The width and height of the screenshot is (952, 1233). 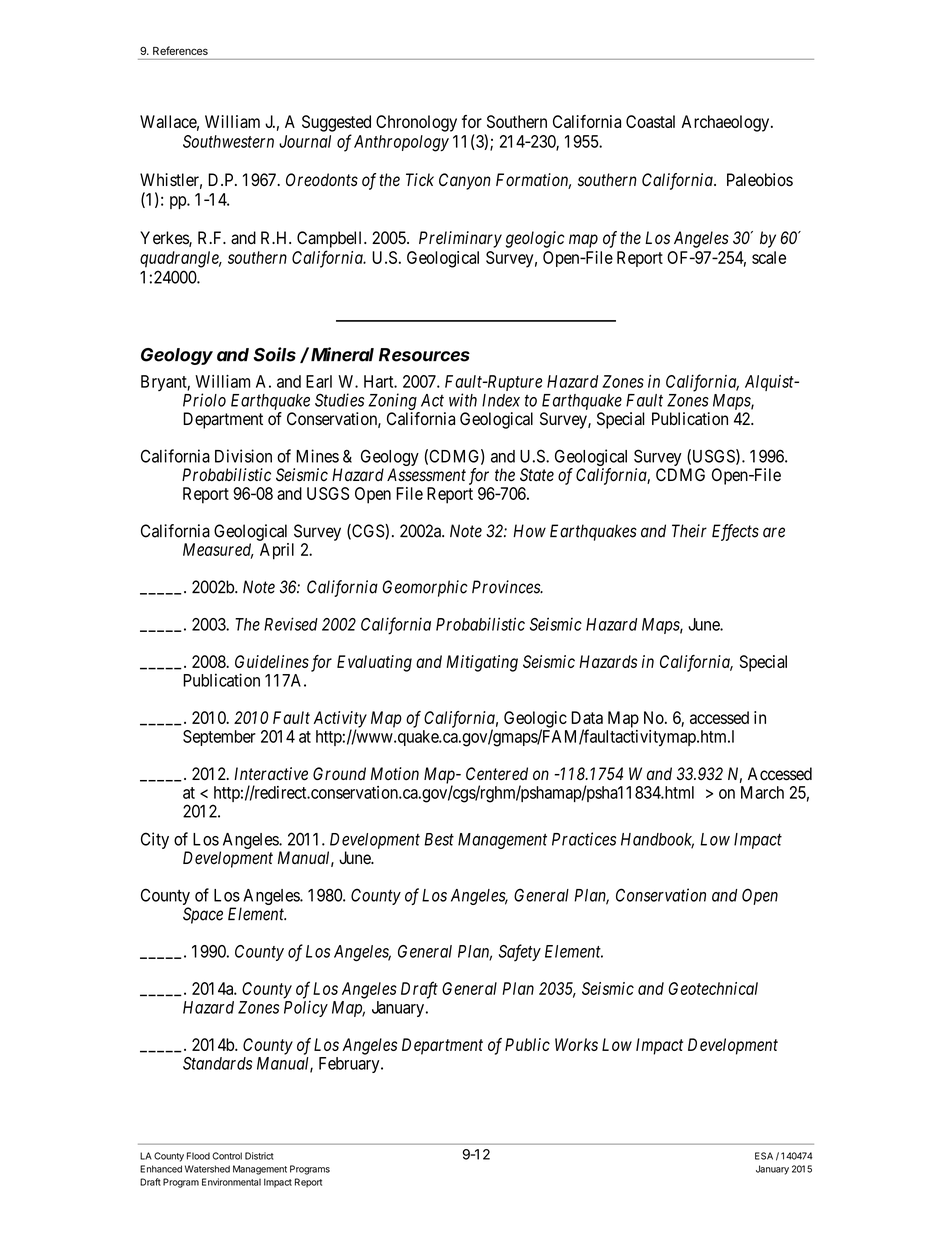 What do you see at coordinates (274, 354) in the screenshot?
I see `Soils` at bounding box center [274, 354].
